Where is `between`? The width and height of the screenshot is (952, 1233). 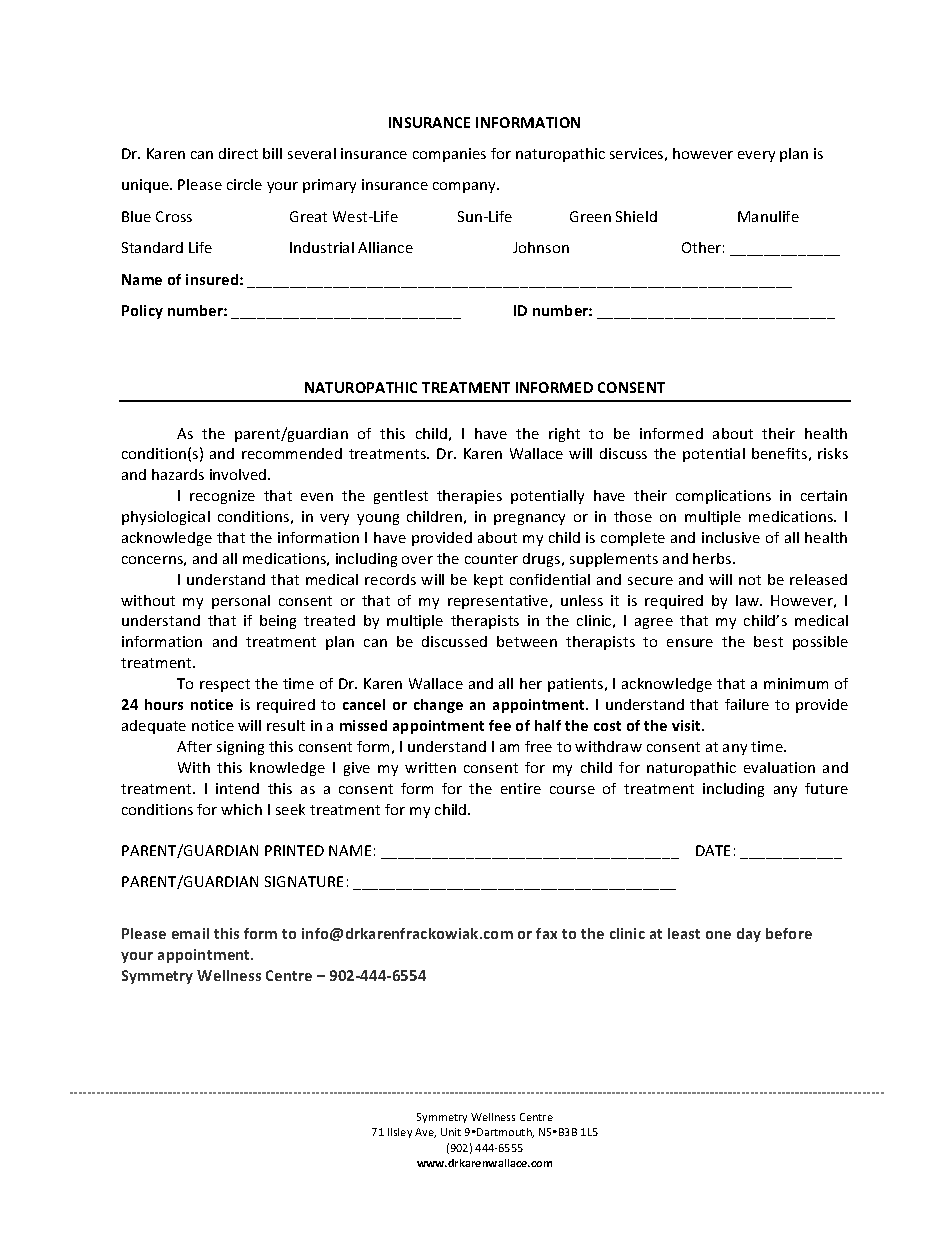 between is located at coordinates (527, 641).
